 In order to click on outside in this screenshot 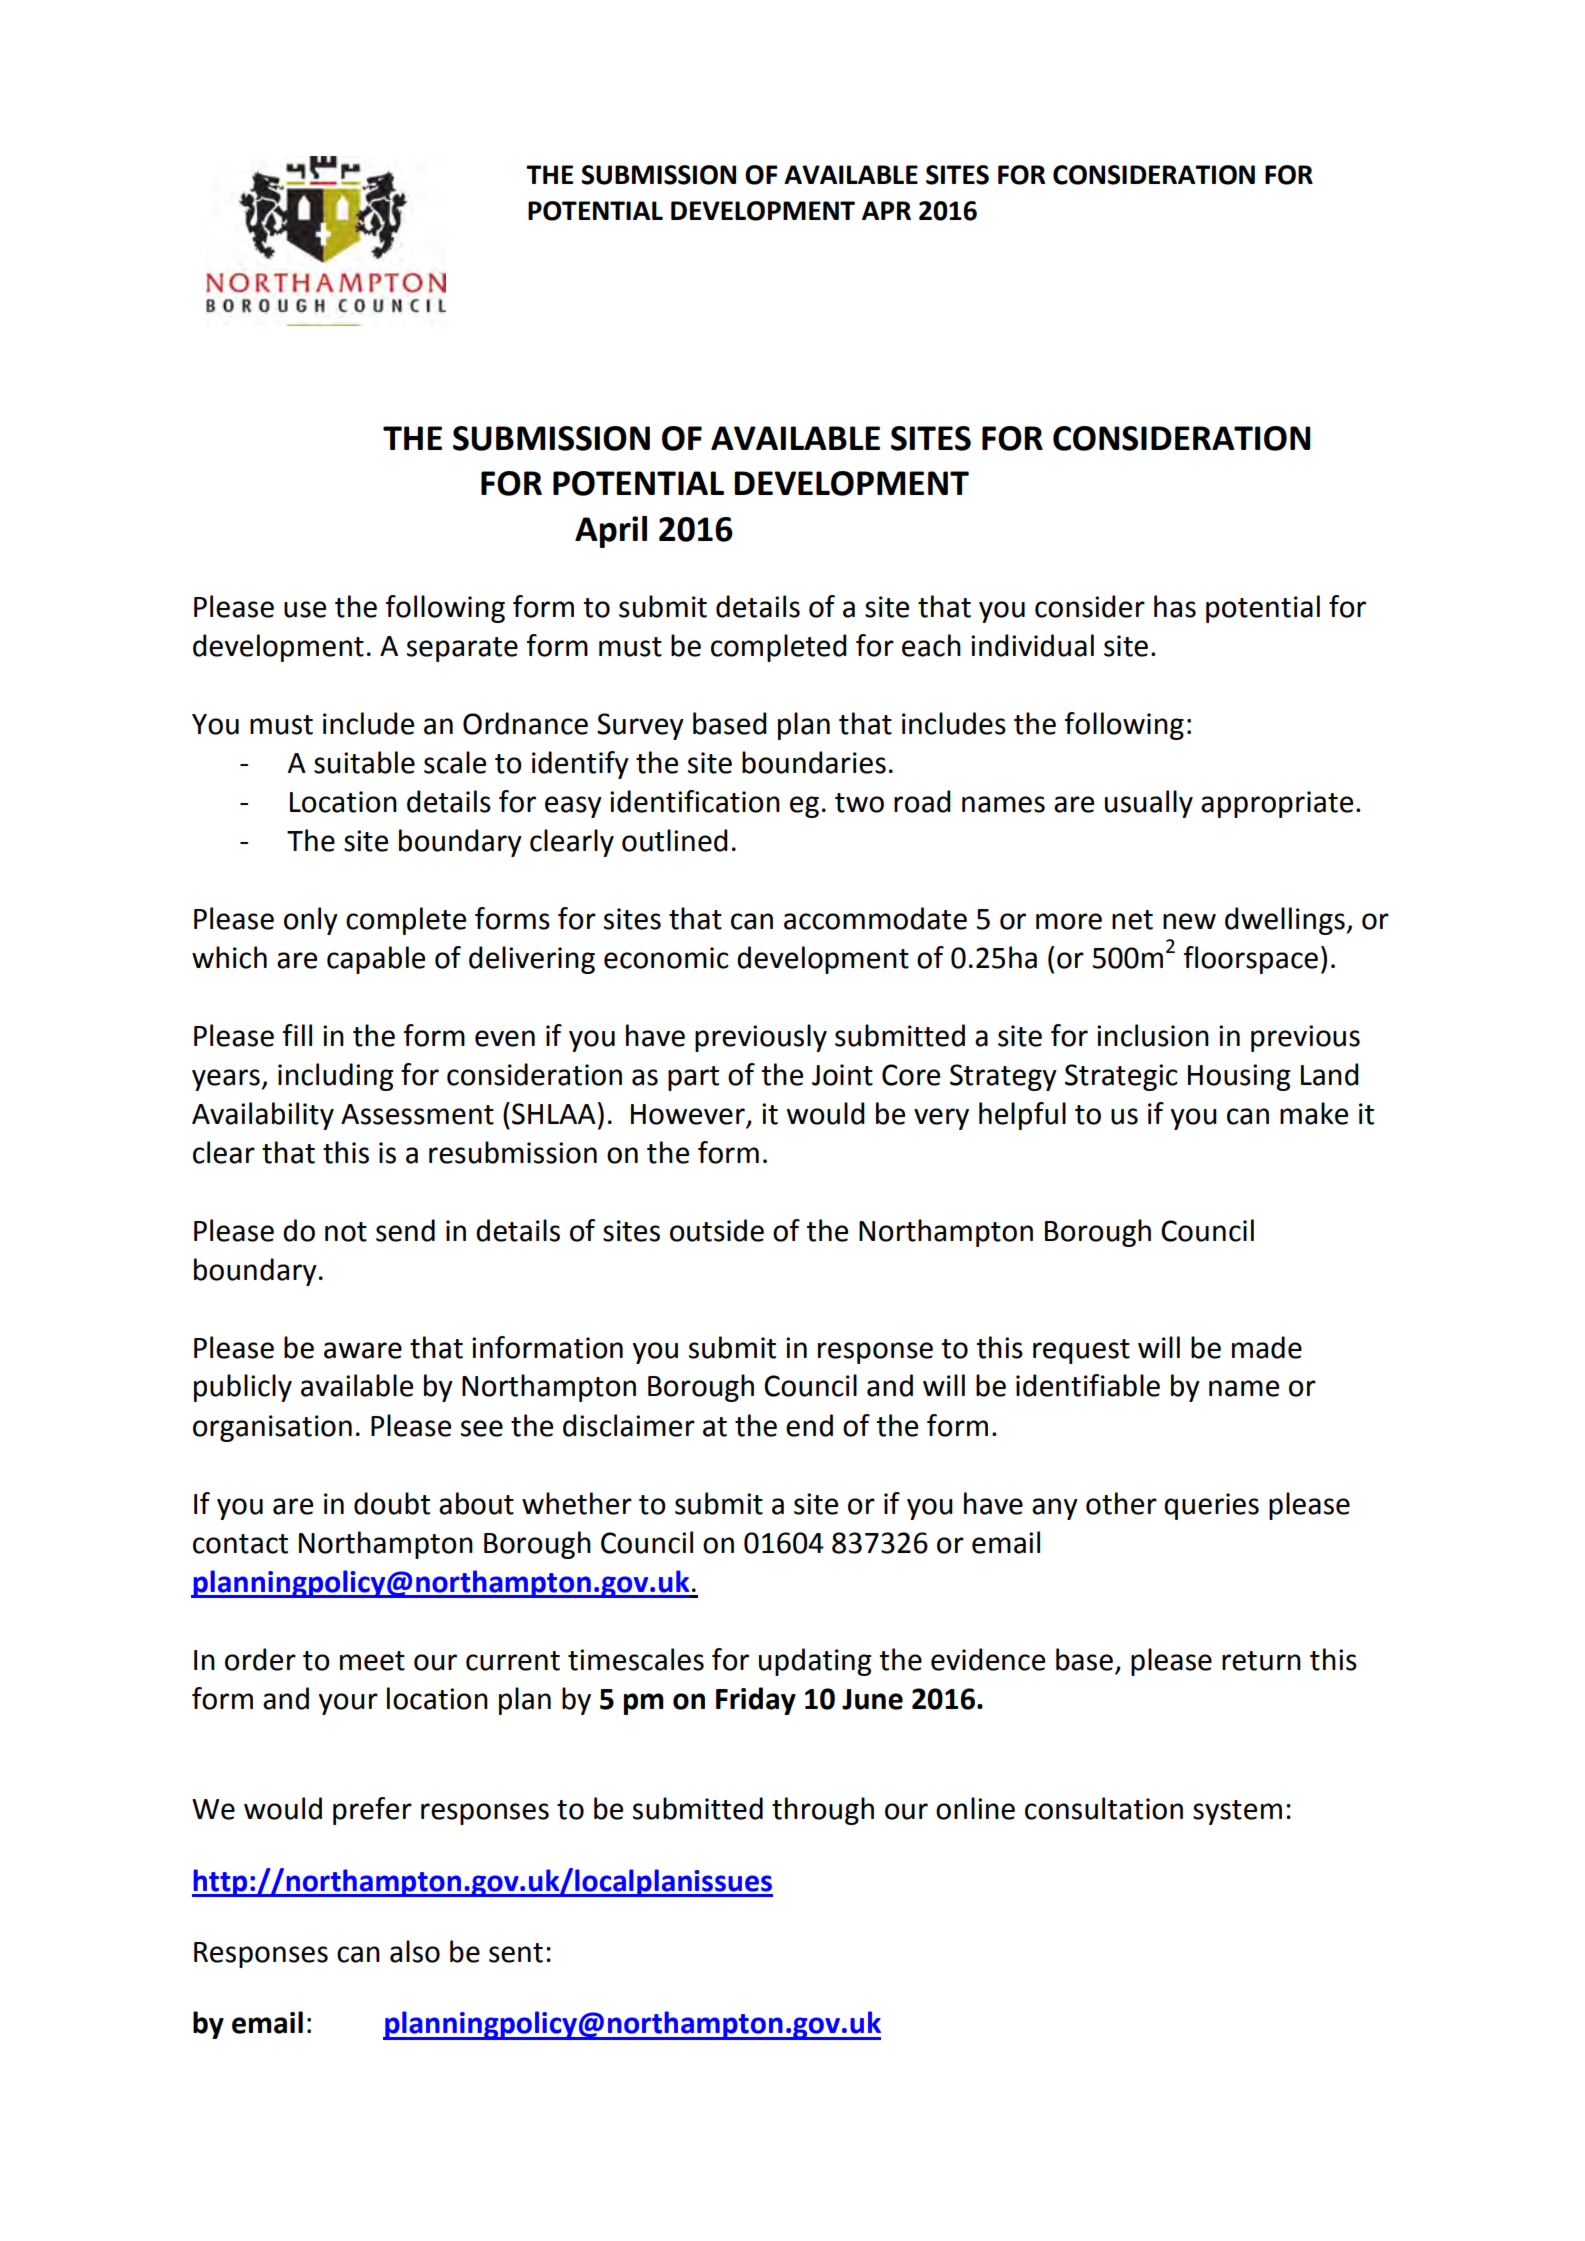, I will do `click(717, 1230)`.
